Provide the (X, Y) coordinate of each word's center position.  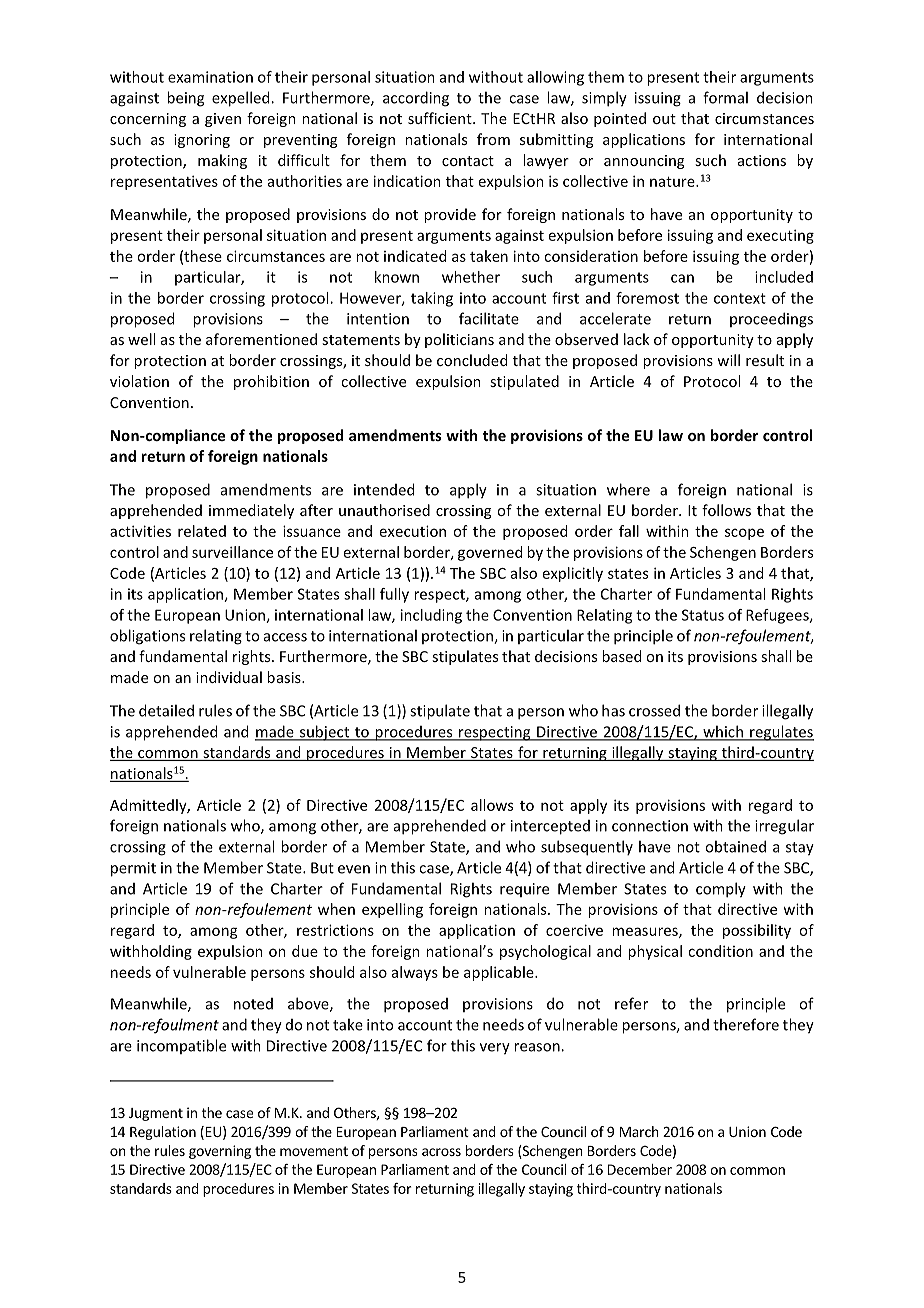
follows (726, 510)
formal (725, 97)
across (441, 1152)
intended (384, 489)
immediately (251, 511)
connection (650, 826)
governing (220, 1152)
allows (492, 805)
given (223, 120)
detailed (166, 710)
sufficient (441, 118)
